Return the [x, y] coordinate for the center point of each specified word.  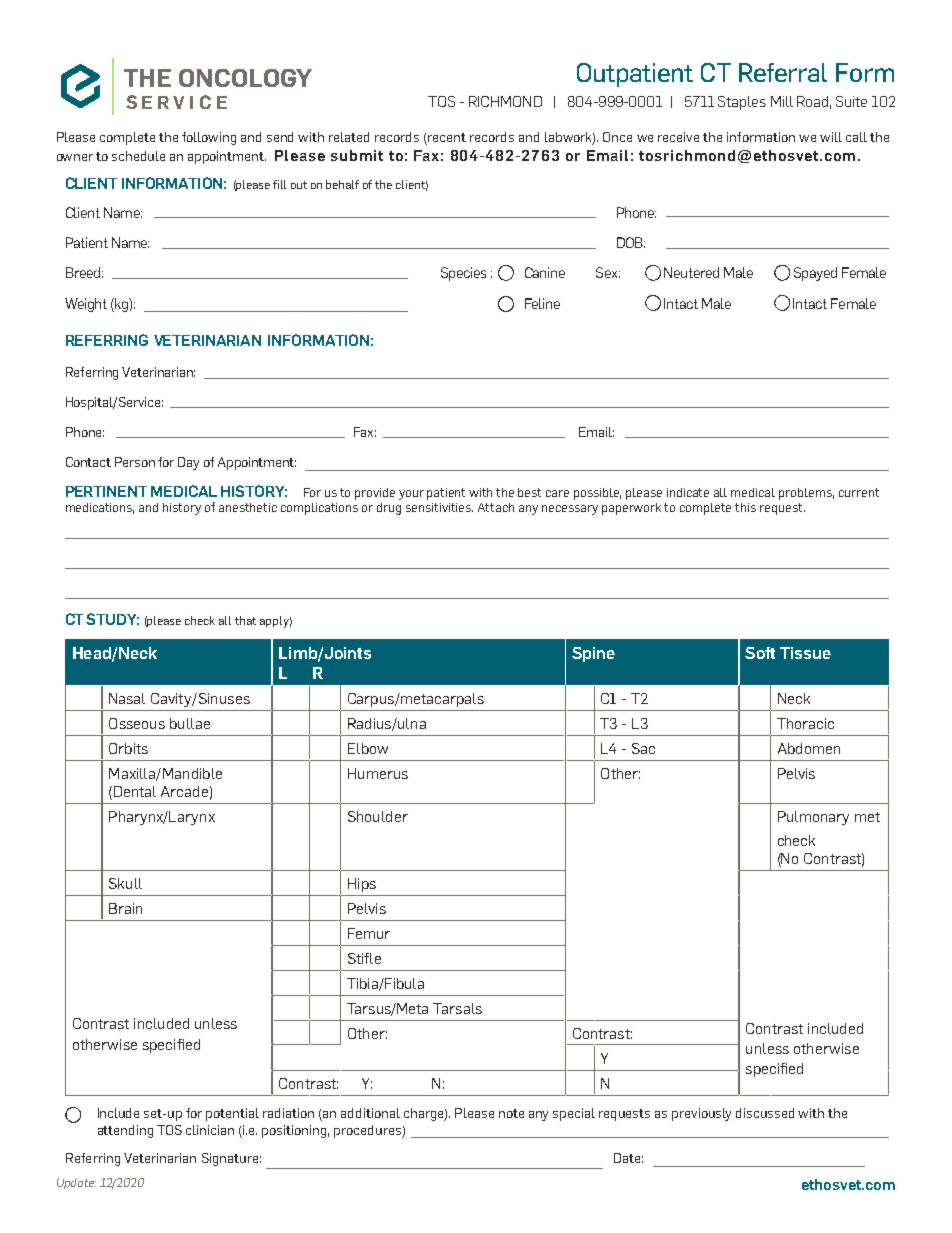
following [209, 138]
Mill [782, 101]
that [245, 620]
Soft [760, 653]
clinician [210, 1130]
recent [447, 137]
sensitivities [439, 507]
